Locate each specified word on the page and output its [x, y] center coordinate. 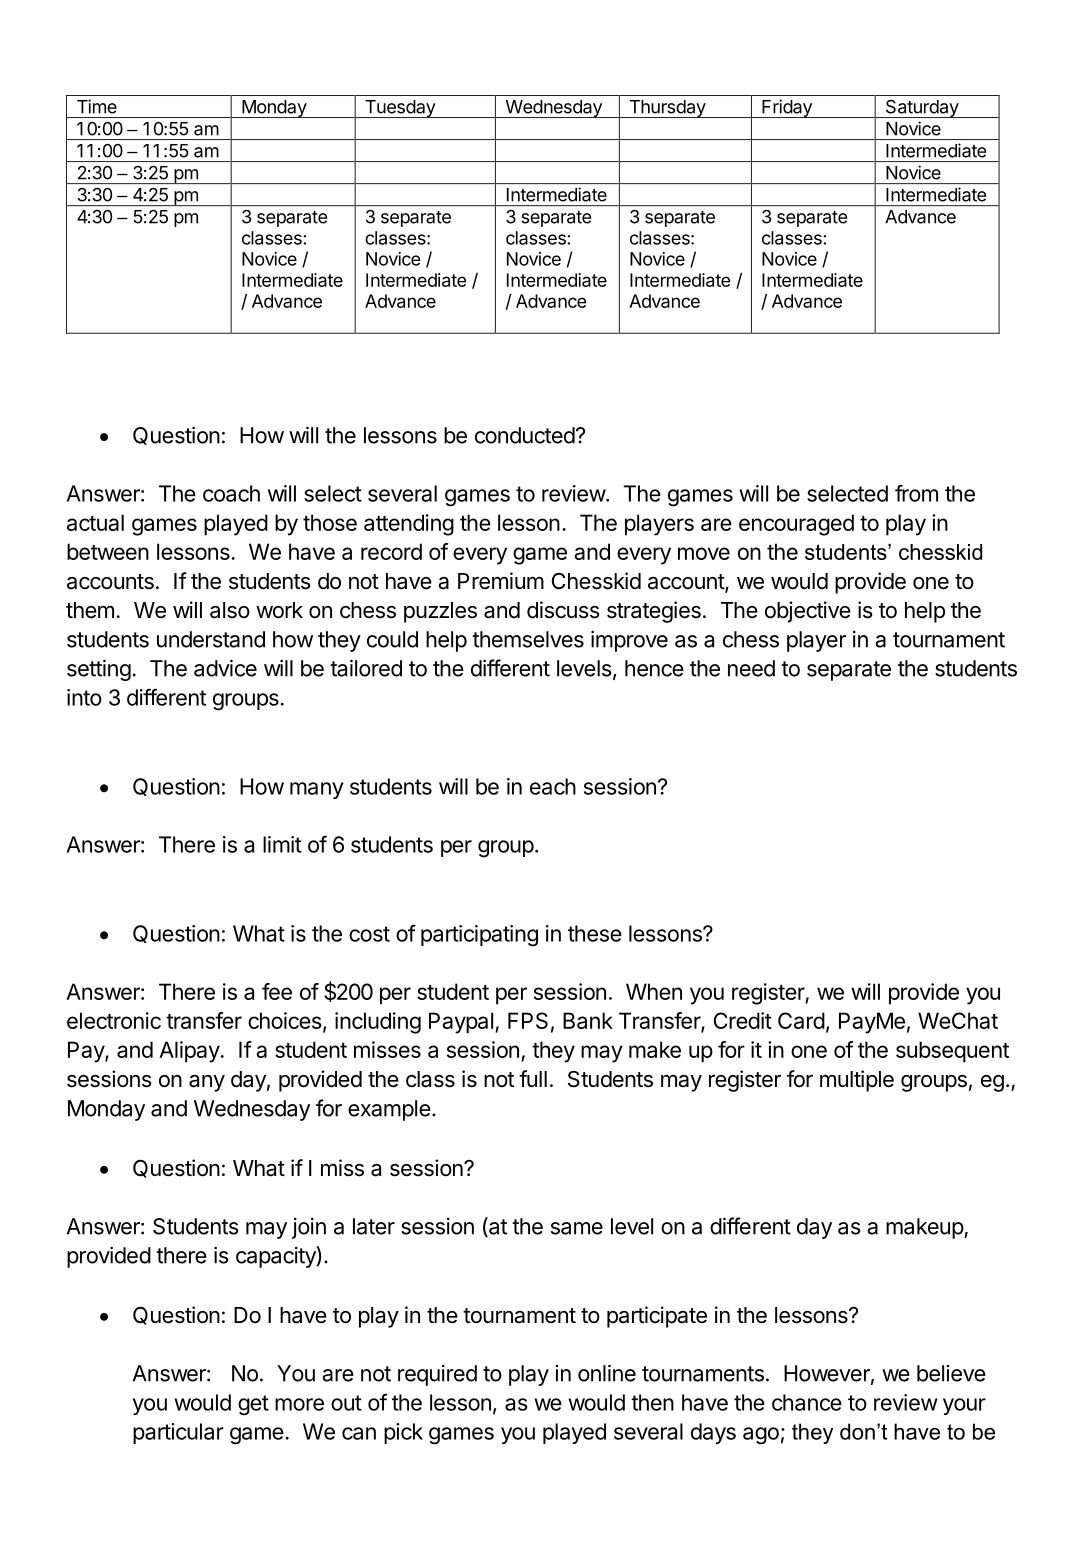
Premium [501, 581]
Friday [787, 108]
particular [178, 1433]
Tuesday [400, 109]
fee [277, 991]
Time [97, 106]
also [230, 610]
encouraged [796, 525]
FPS [528, 1020]
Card [801, 1020]
